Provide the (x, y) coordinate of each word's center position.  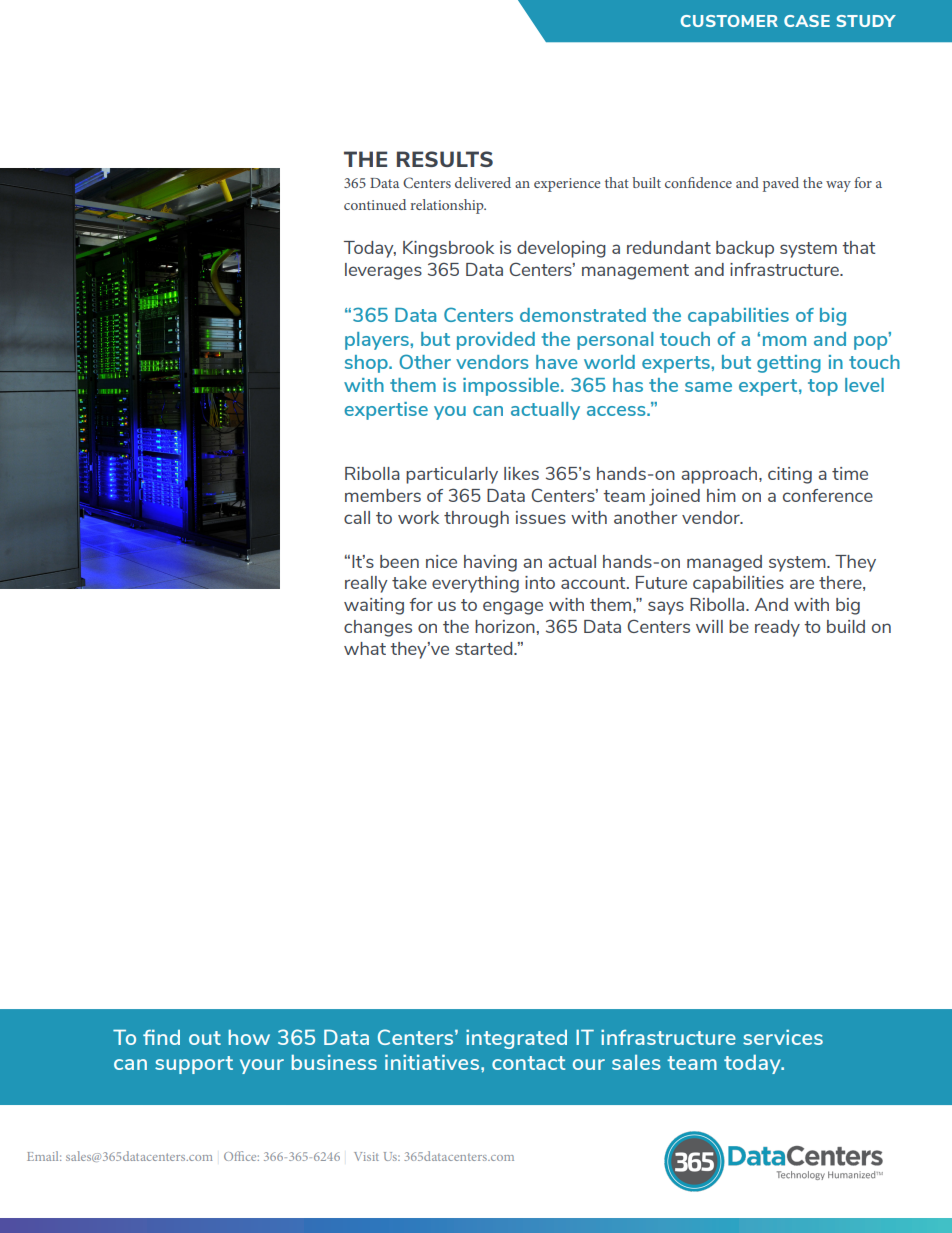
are (802, 584)
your (262, 1066)
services (783, 1037)
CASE (807, 21)
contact (528, 1063)
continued (375, 204)
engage (513, 608)
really (366, 584)
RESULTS (445, 159)
